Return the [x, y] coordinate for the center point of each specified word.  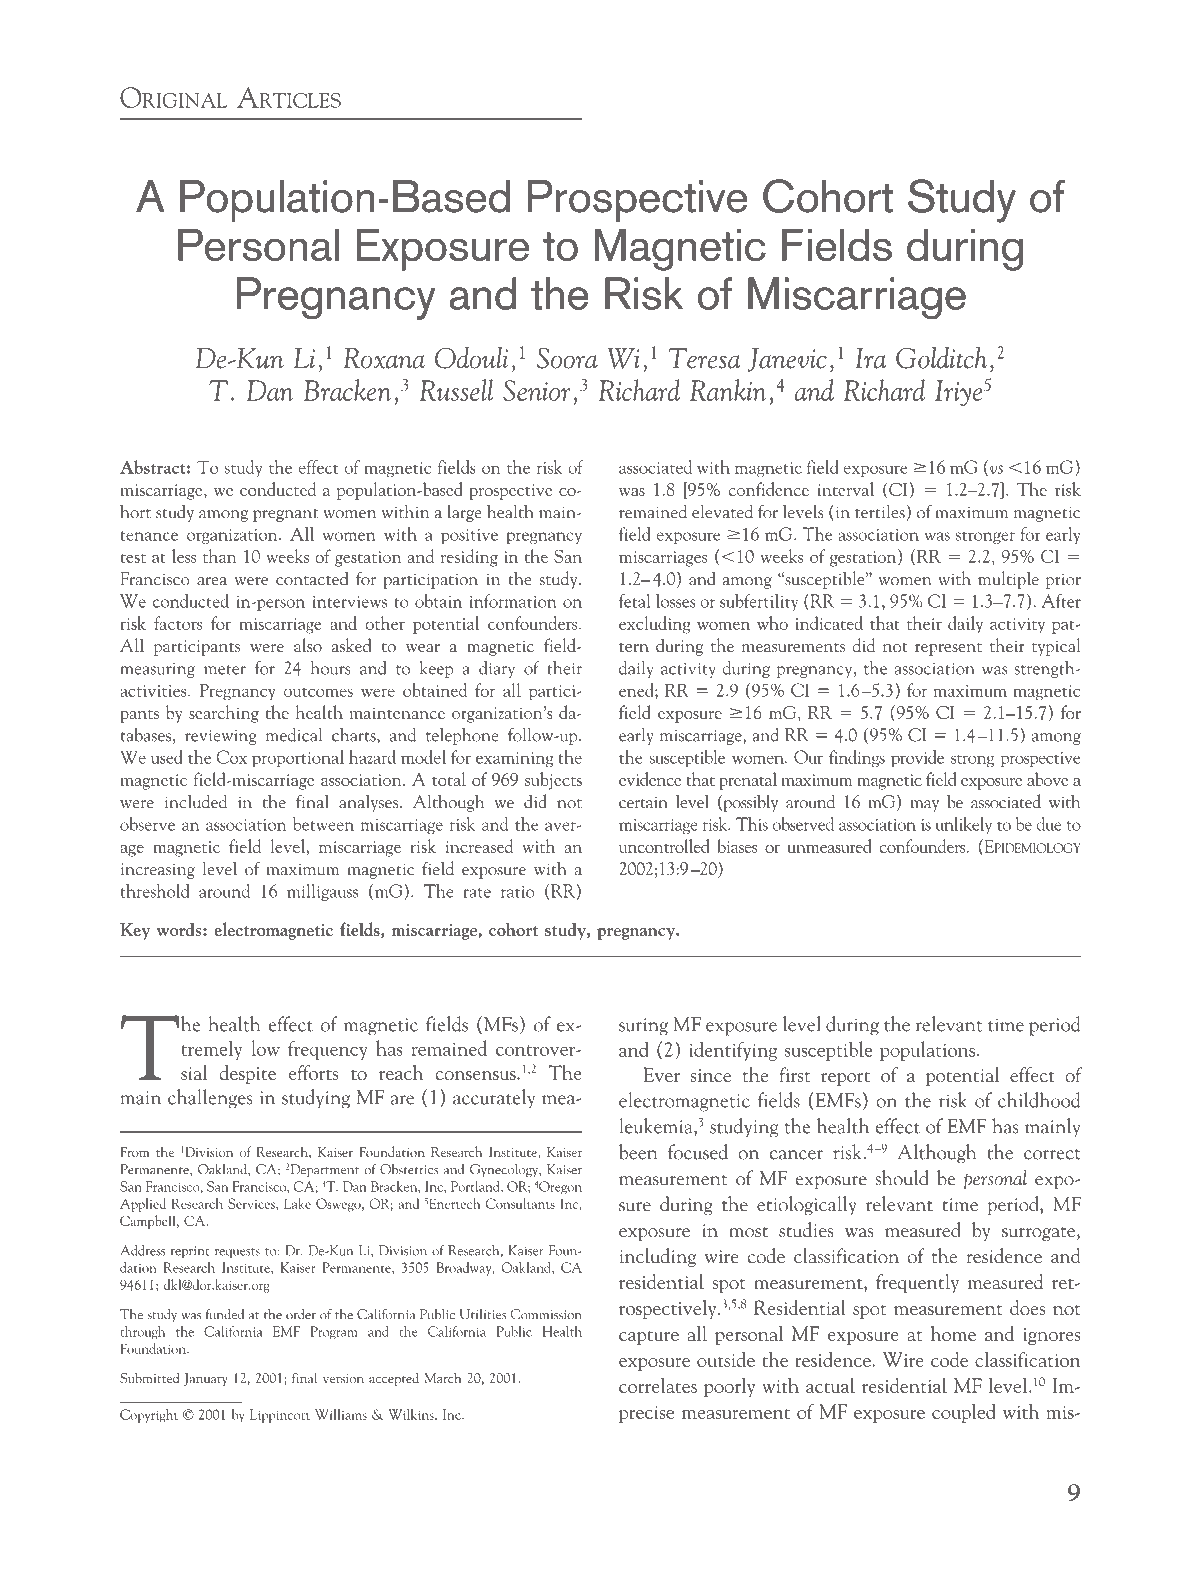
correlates [658, 1385]
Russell [456, 390]
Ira [870, 358]
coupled [964, 1413]
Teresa [704, 358]
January [206, 1379]
